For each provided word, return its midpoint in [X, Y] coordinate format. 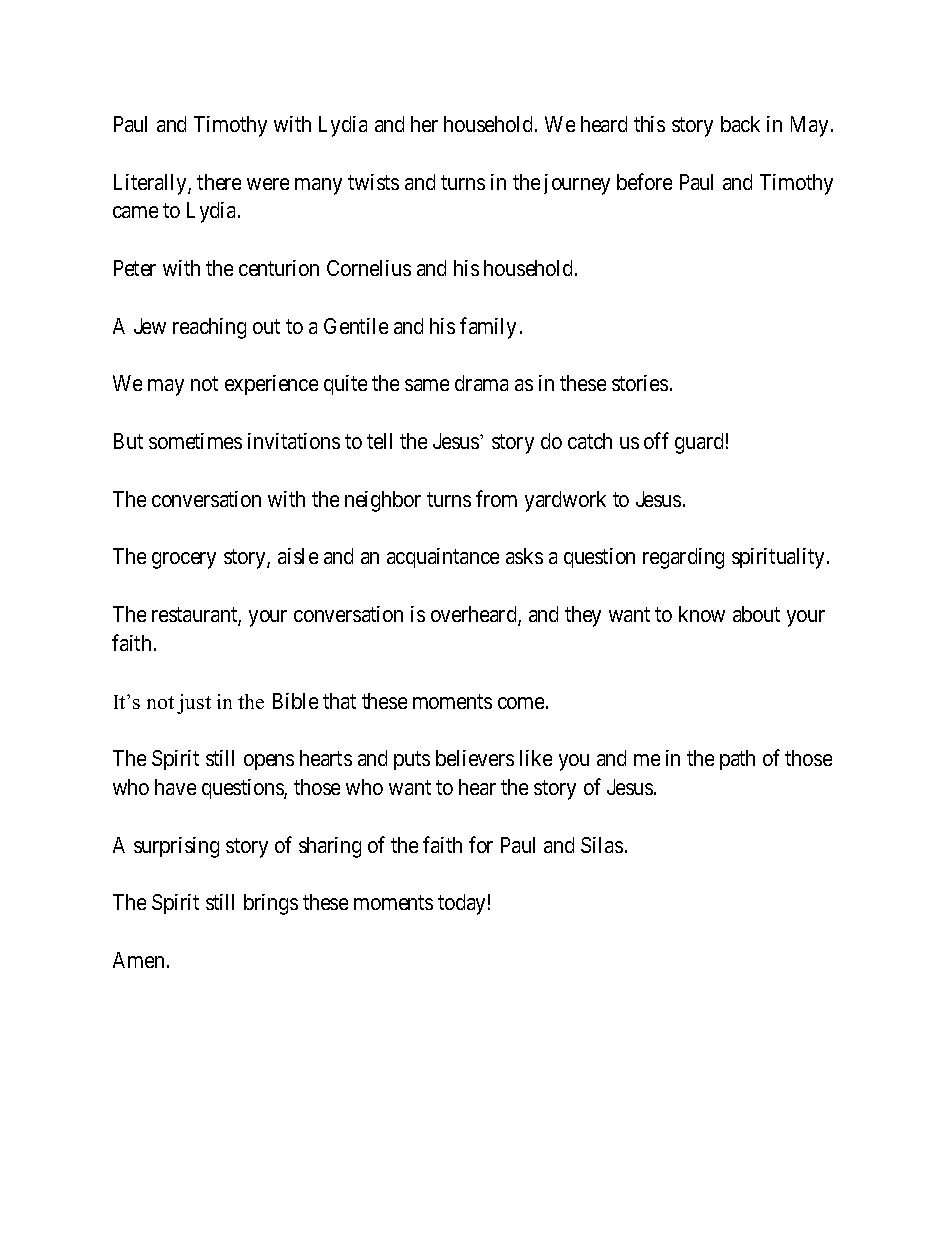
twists [373, 182]
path [737, 760]
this [649, 124]
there [219, 182]
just [194, 704]
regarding [683, 558]
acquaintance [443, 558]
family [488, 328]
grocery [184, 560]
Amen [138, 960]
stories [640, 383]
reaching [209, 328]
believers [475, 758]
